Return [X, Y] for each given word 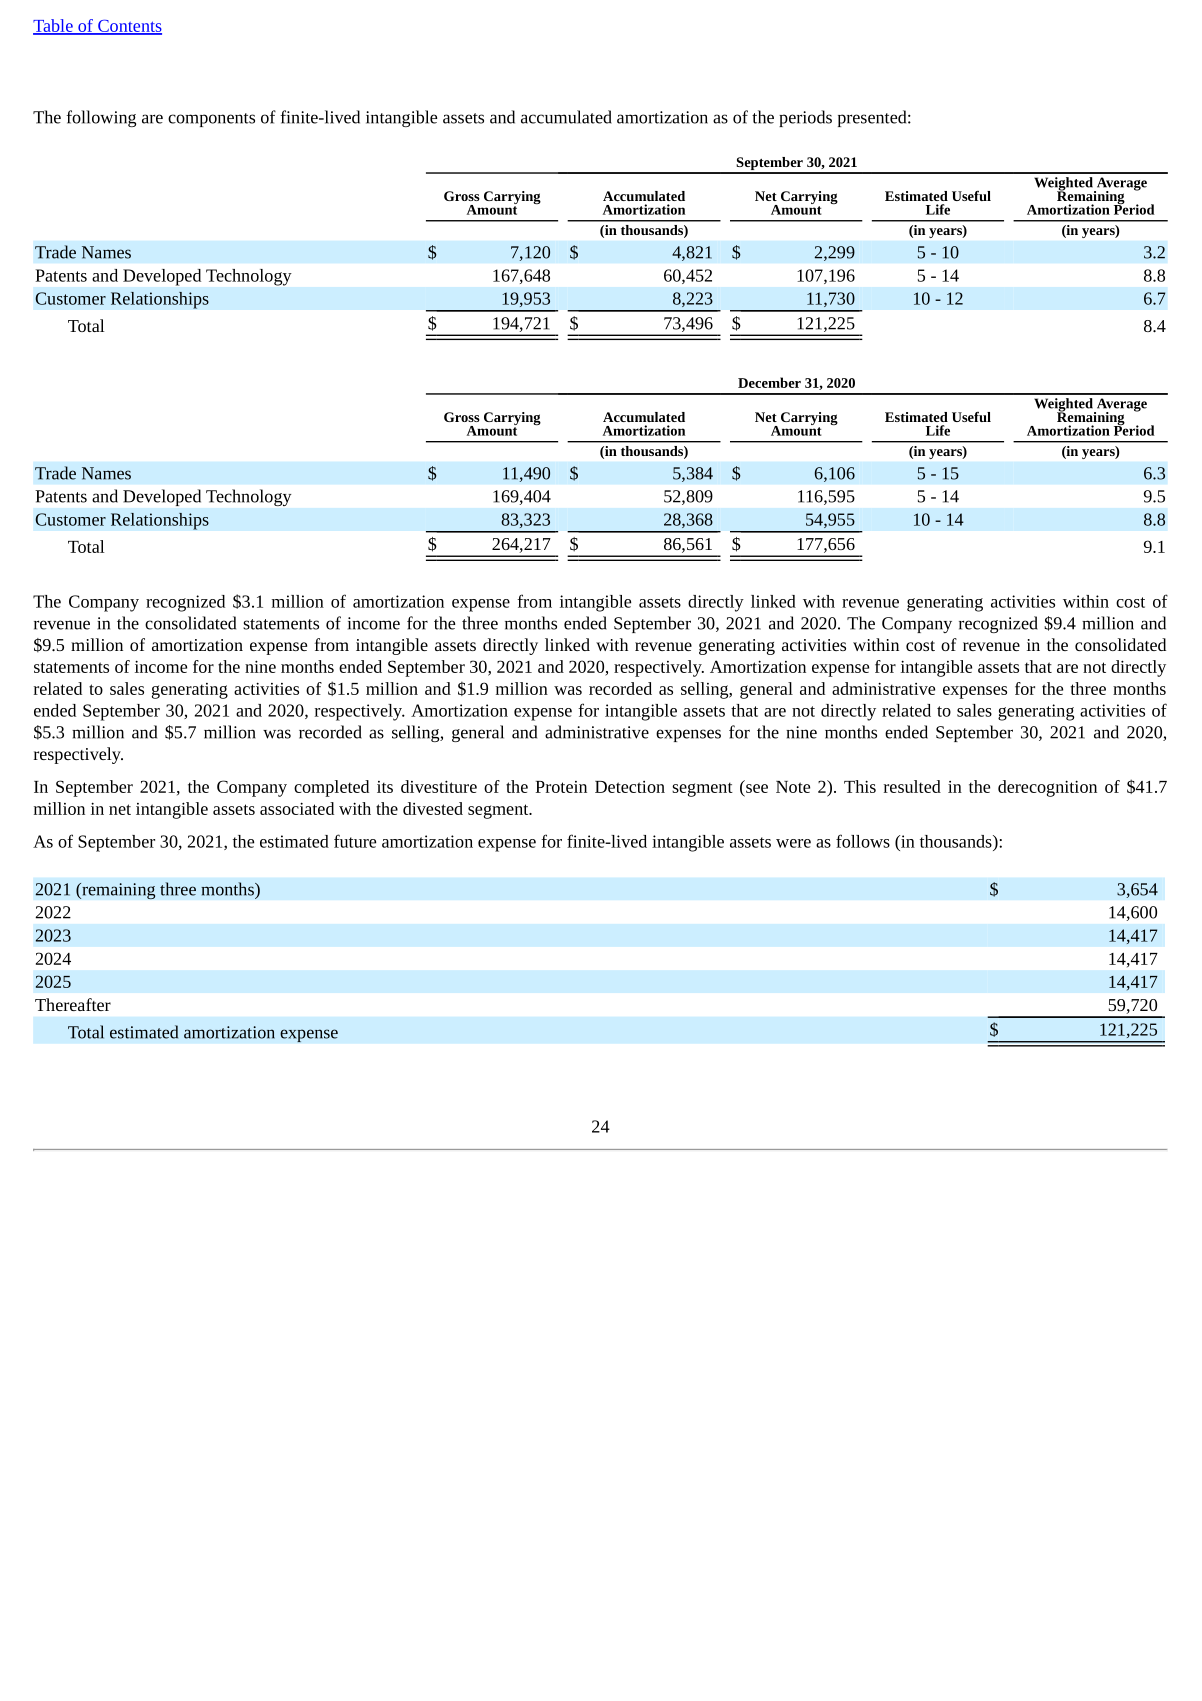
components [211, 120]
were [793, 843]
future [355, 841]
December [769, 382]
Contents [129, 27]
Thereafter [73, 1004]
